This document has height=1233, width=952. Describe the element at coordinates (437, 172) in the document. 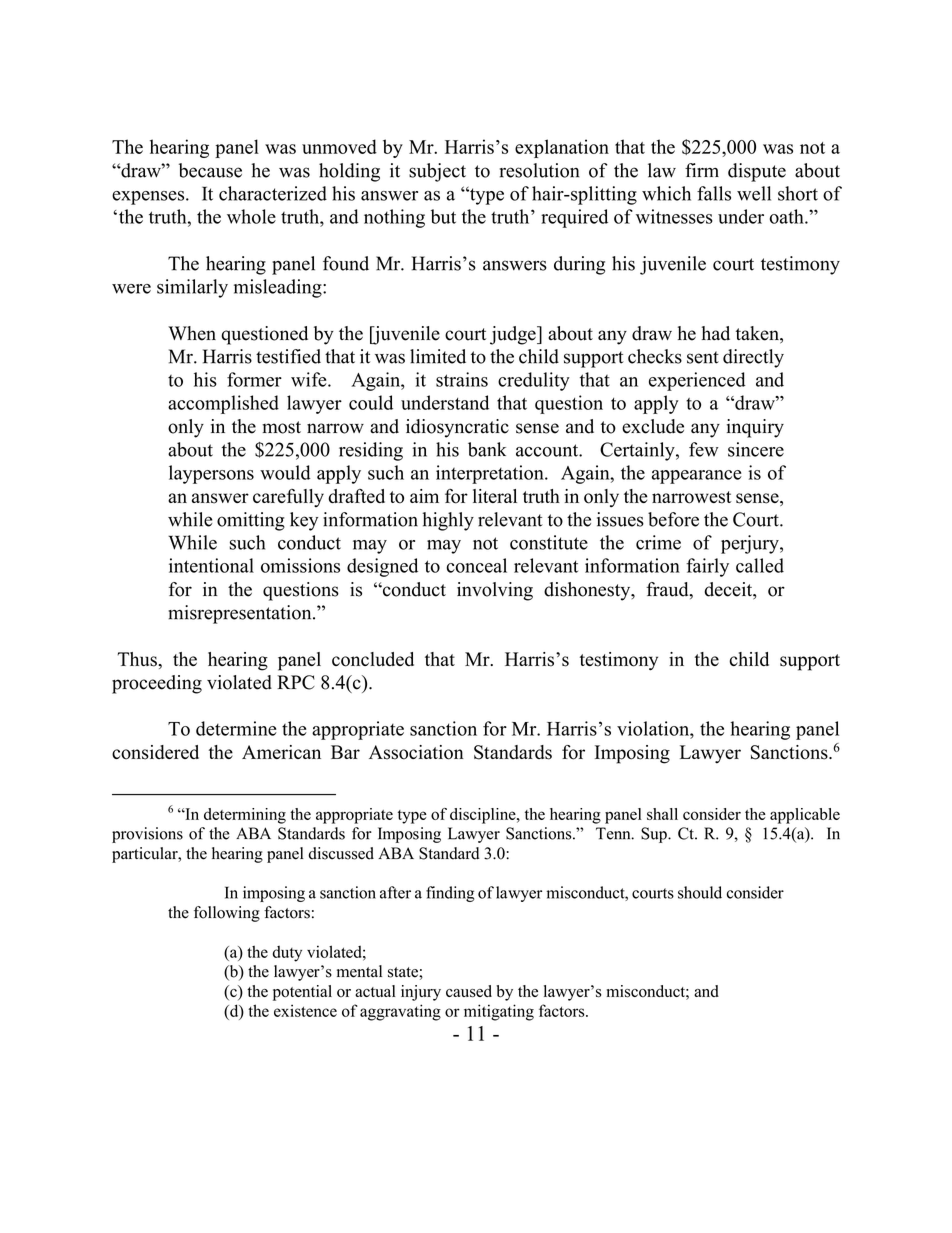

I see `subject` at that location.
